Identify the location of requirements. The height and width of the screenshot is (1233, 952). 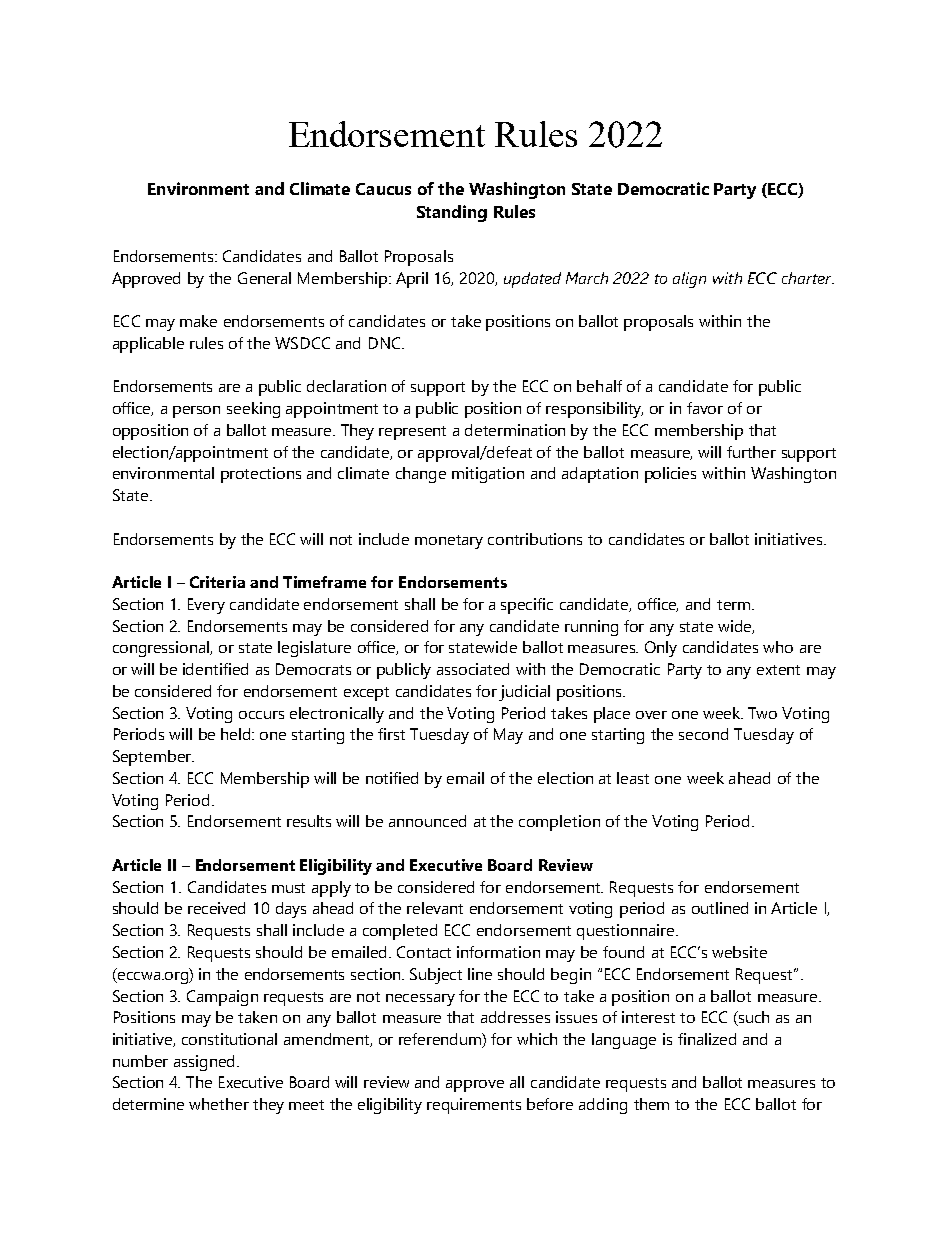
(474, 1106).
